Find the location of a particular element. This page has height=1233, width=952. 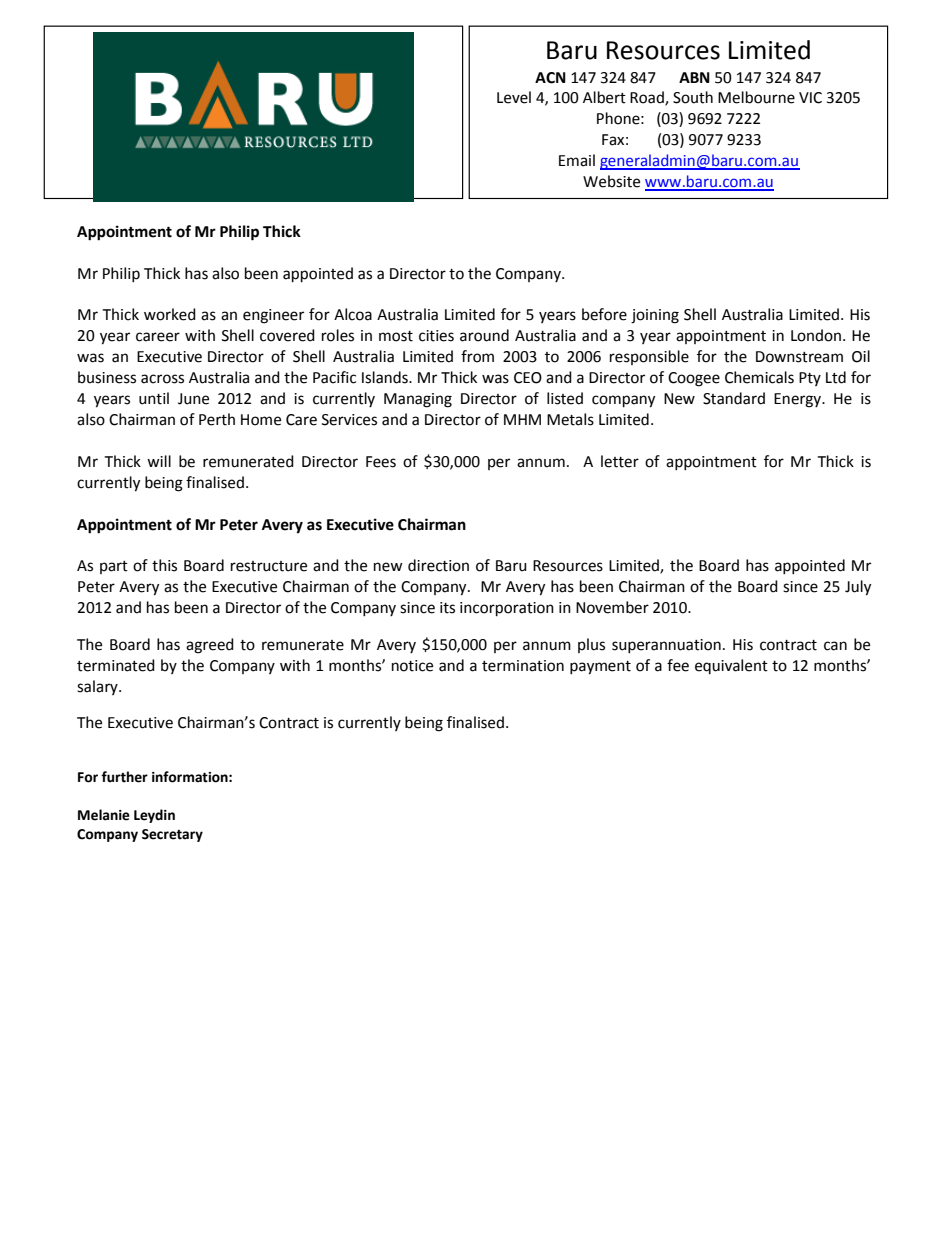

Secretary is located at coordinates (172, 835).
